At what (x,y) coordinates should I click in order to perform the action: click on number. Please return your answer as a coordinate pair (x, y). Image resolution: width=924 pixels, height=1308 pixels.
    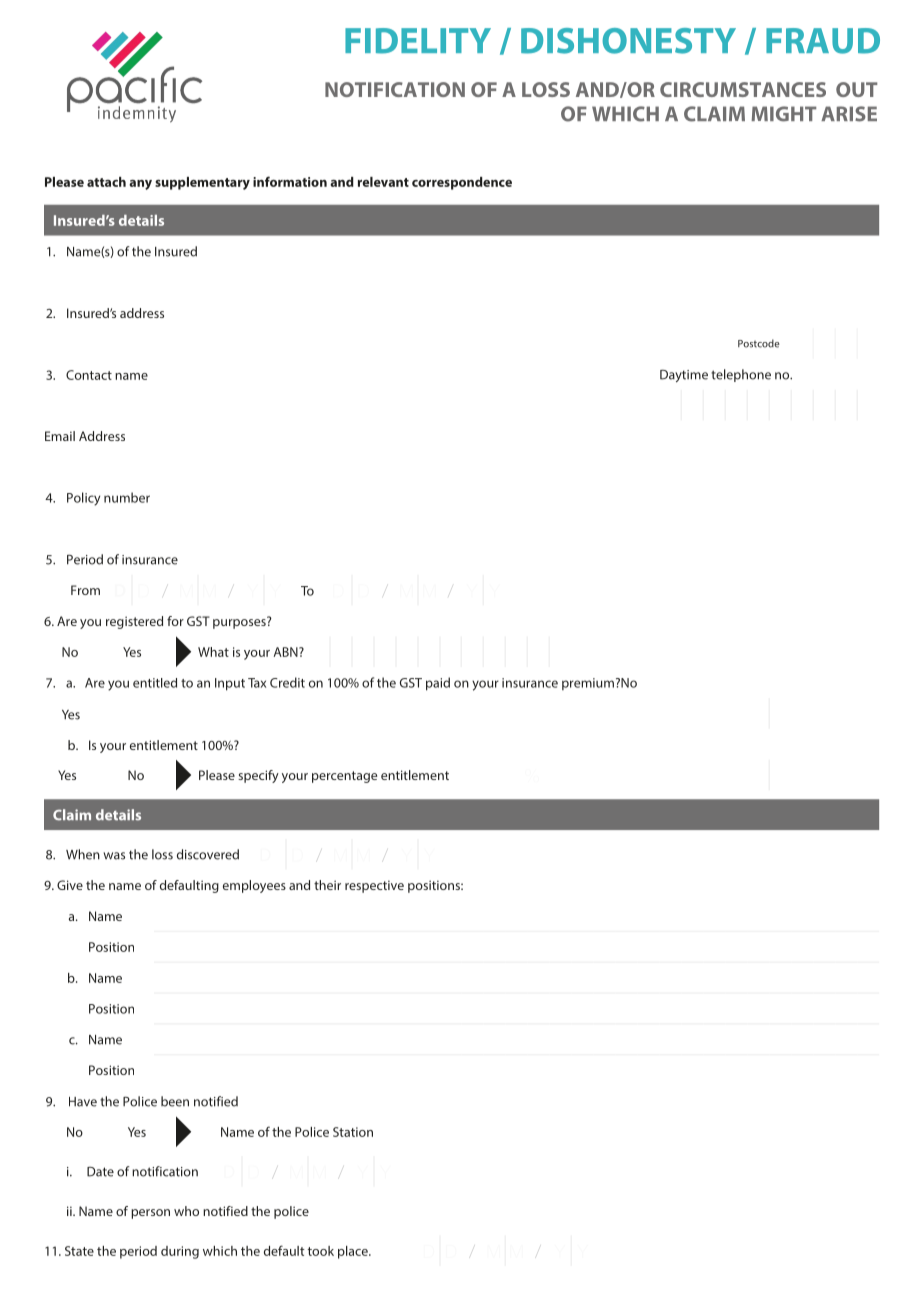
    Looking at the image, I should click on (127, 497).
